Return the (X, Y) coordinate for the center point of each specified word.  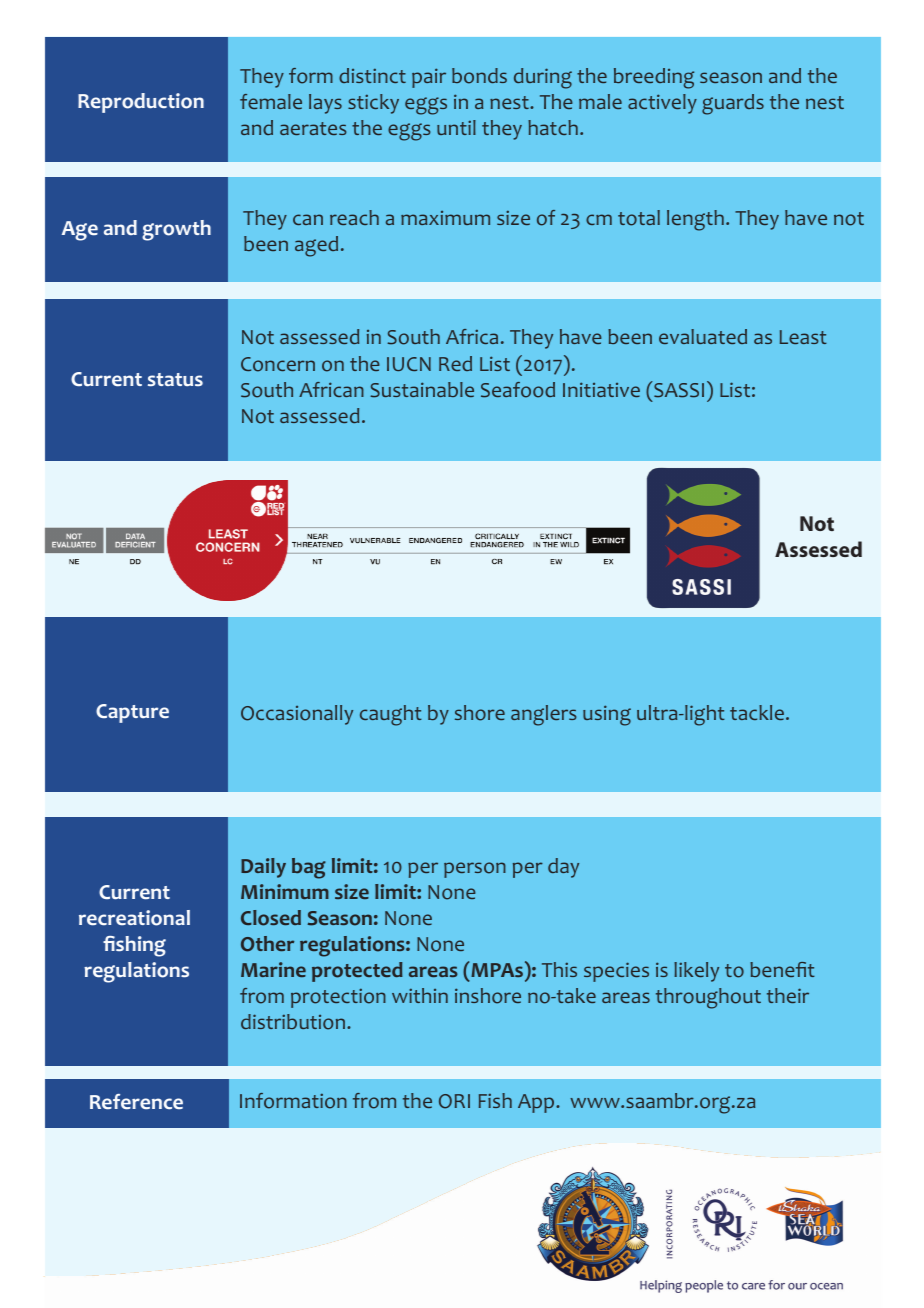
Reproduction (141, 103)
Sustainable (422, 390)
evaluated (703, 336)
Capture (132, 713)
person (475, 870)
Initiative (601, 389)
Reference (136, 1102)
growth (176, 230)
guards (733, 104)
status (175, 379)
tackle (757, 712)
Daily (263, 868)
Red (455, 363)
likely (696, 972)
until (456, 127)
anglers (544, 715)
